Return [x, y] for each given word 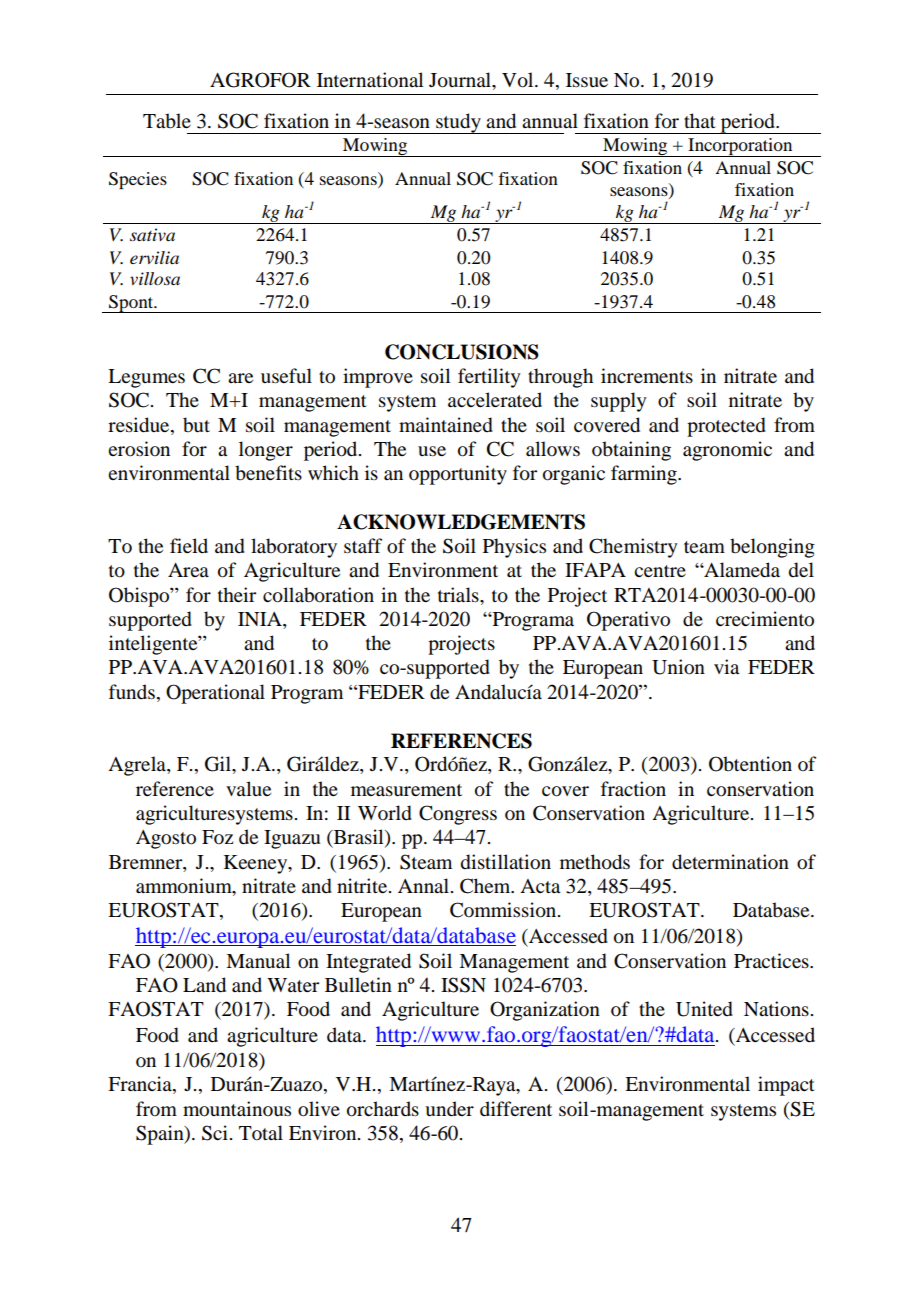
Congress [458, 815]
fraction [633, 789]
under [449, 1109]
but [196, 425]
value [248, 789]
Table [167, 121]
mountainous [237, 1109]
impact [786, 1086]
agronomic [727, 451]
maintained [446, 425]
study [458, 123]
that [700, 120]
